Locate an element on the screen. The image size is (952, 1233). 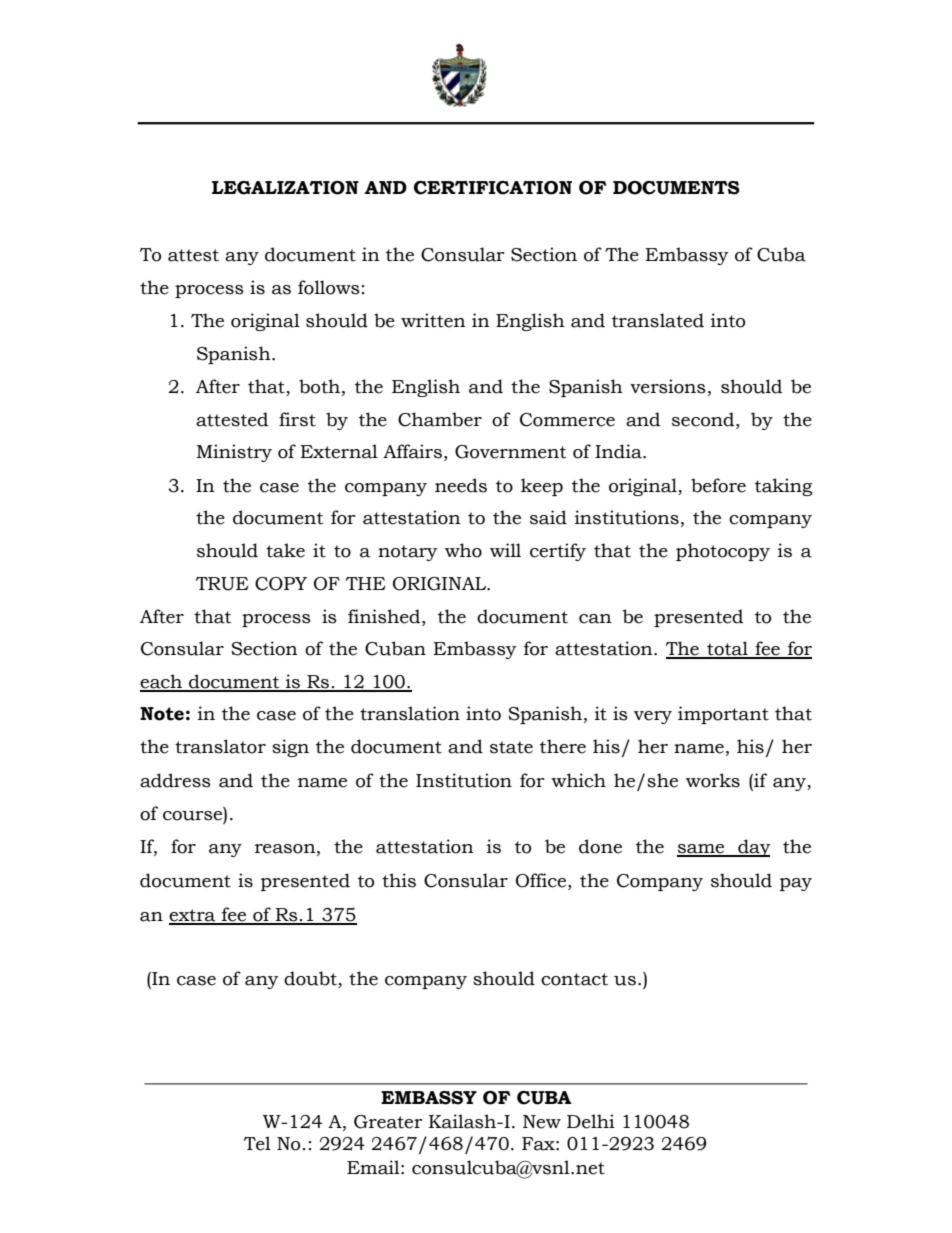
translated is located at coordinates (658, 320).
